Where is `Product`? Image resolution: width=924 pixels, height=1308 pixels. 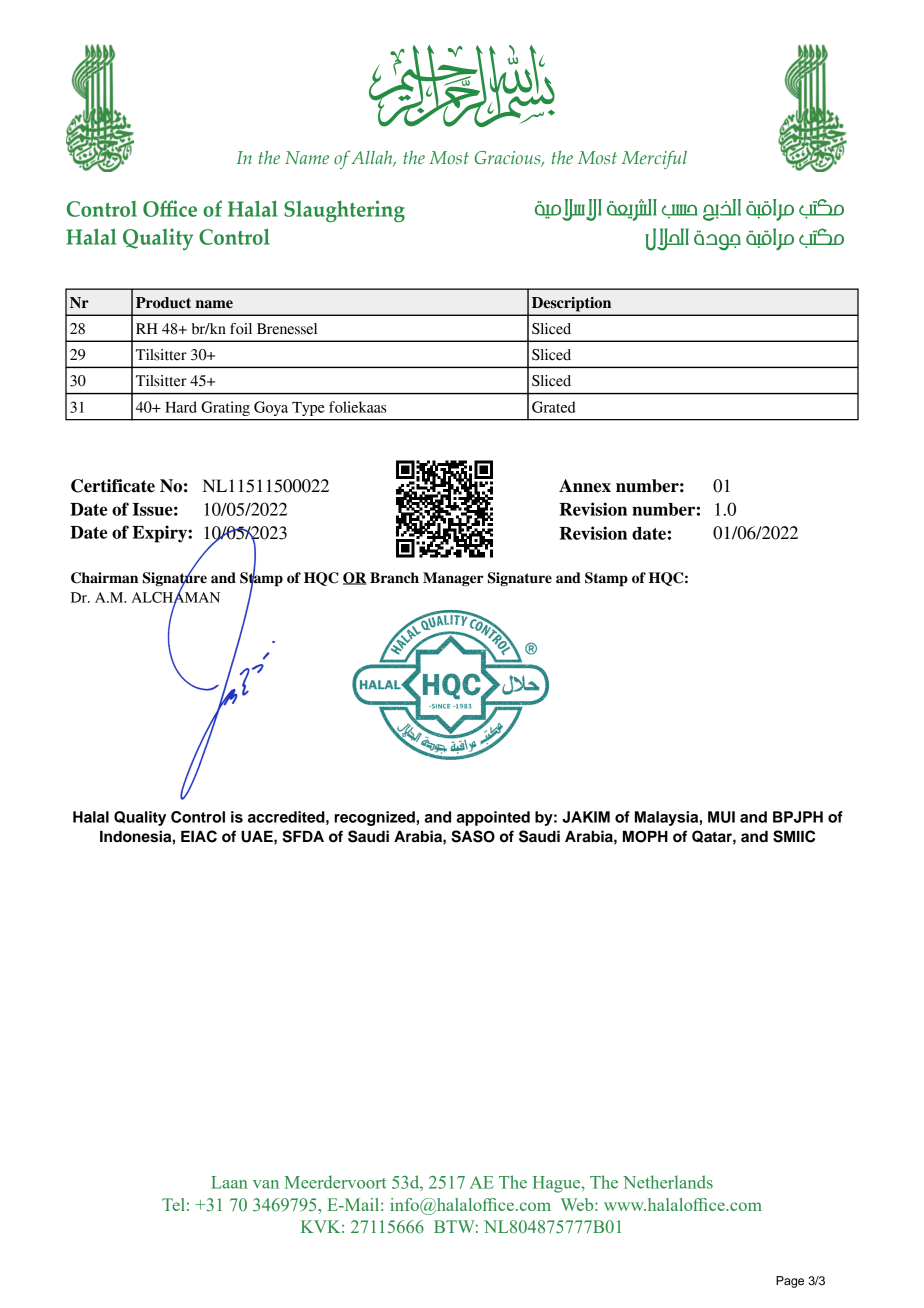 Product is located at coordinates (163, 303).
